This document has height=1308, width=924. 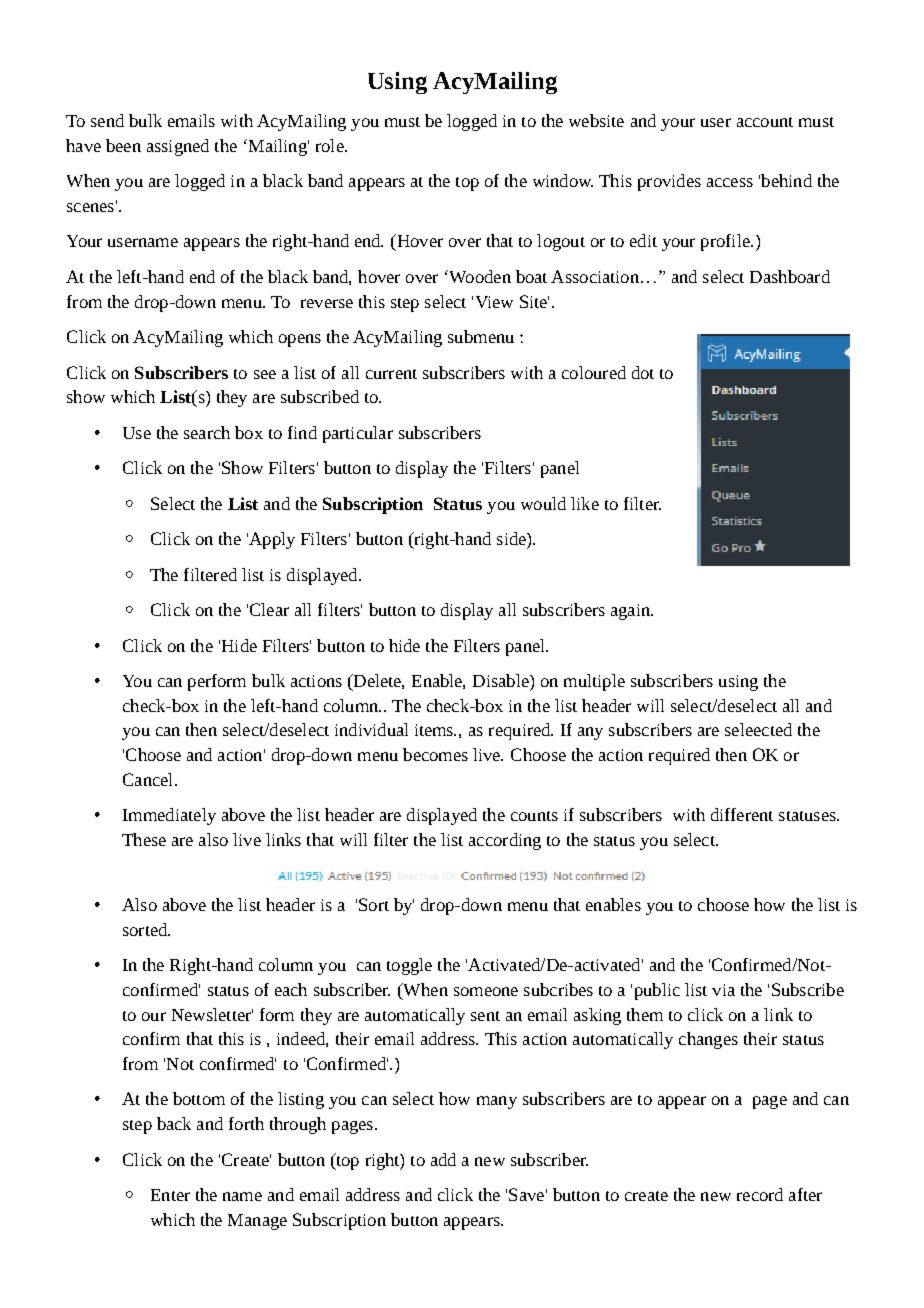 I want to click on Enter, so click(x=170, y=1195).
